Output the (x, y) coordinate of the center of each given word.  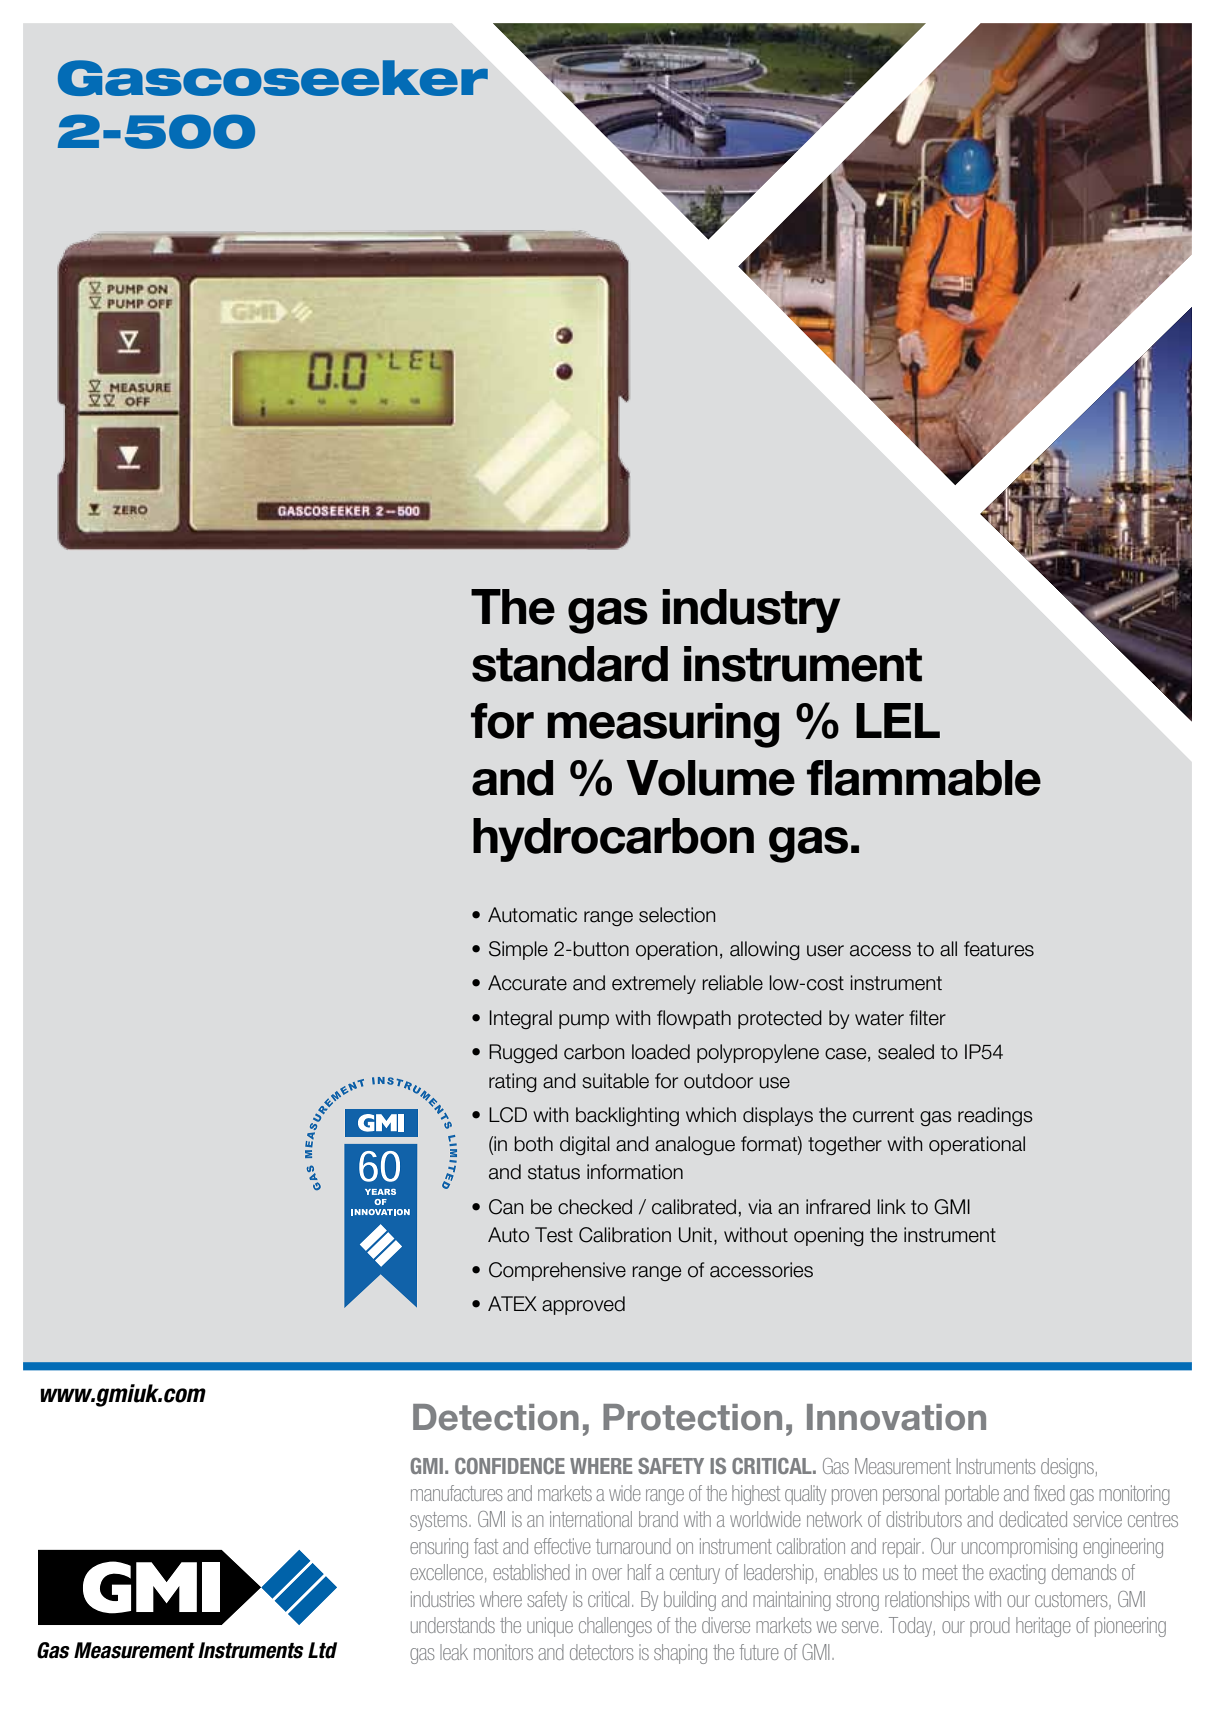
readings (995, 1116)
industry (751, 611)
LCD (508, 1115)
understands (453, 1625)
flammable (924, 778)
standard (570, 664)
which (711, 1115)
